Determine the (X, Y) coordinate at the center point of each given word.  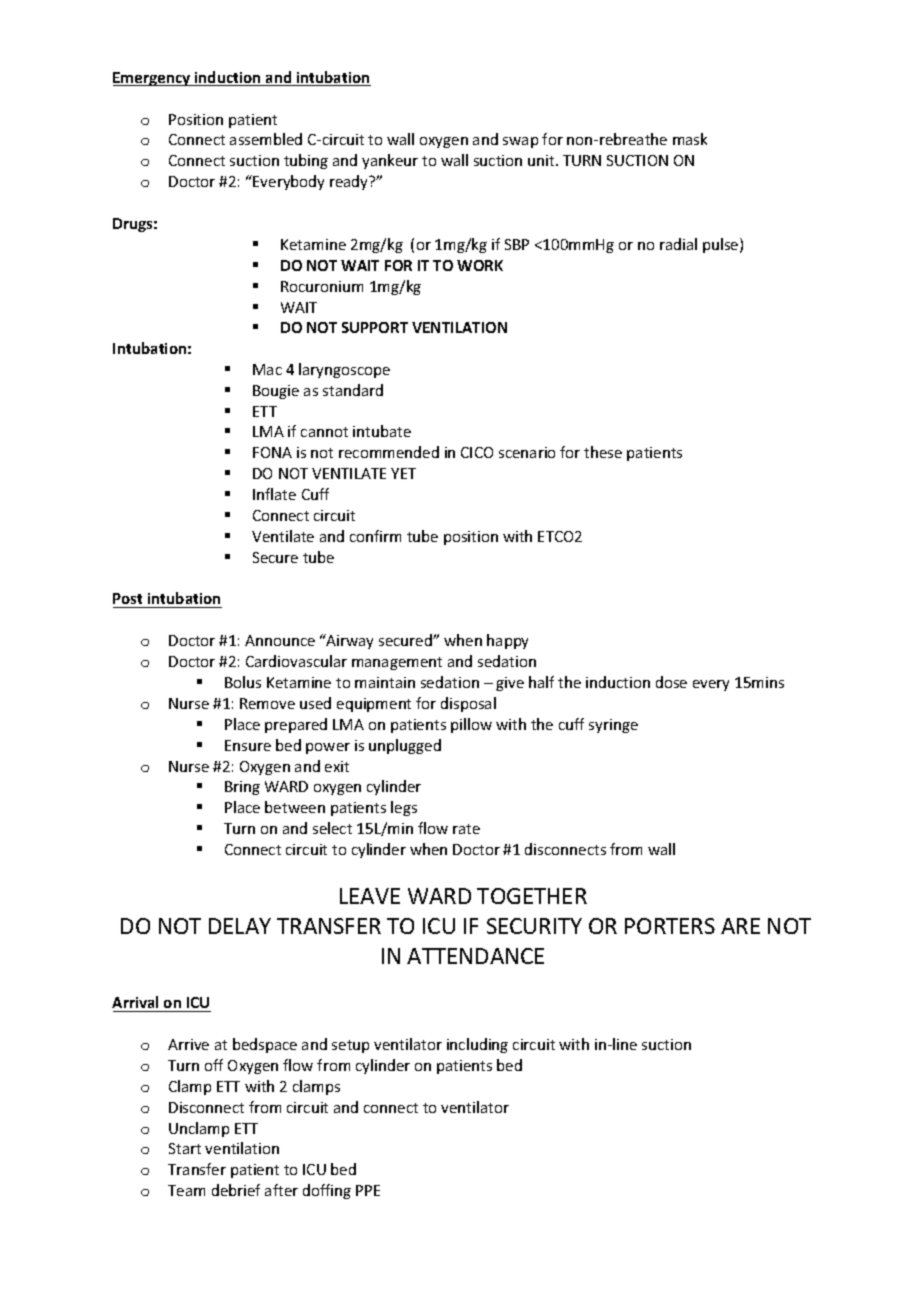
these (603, 452)
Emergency (153, 79)
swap (520, 142)
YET (403, 473)
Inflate (274, 494)
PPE (368, 1190)
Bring (242, 788)
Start (185, 1148)
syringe (613, 726)
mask (690, 139)
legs (404, 808)
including (477, 1045)
